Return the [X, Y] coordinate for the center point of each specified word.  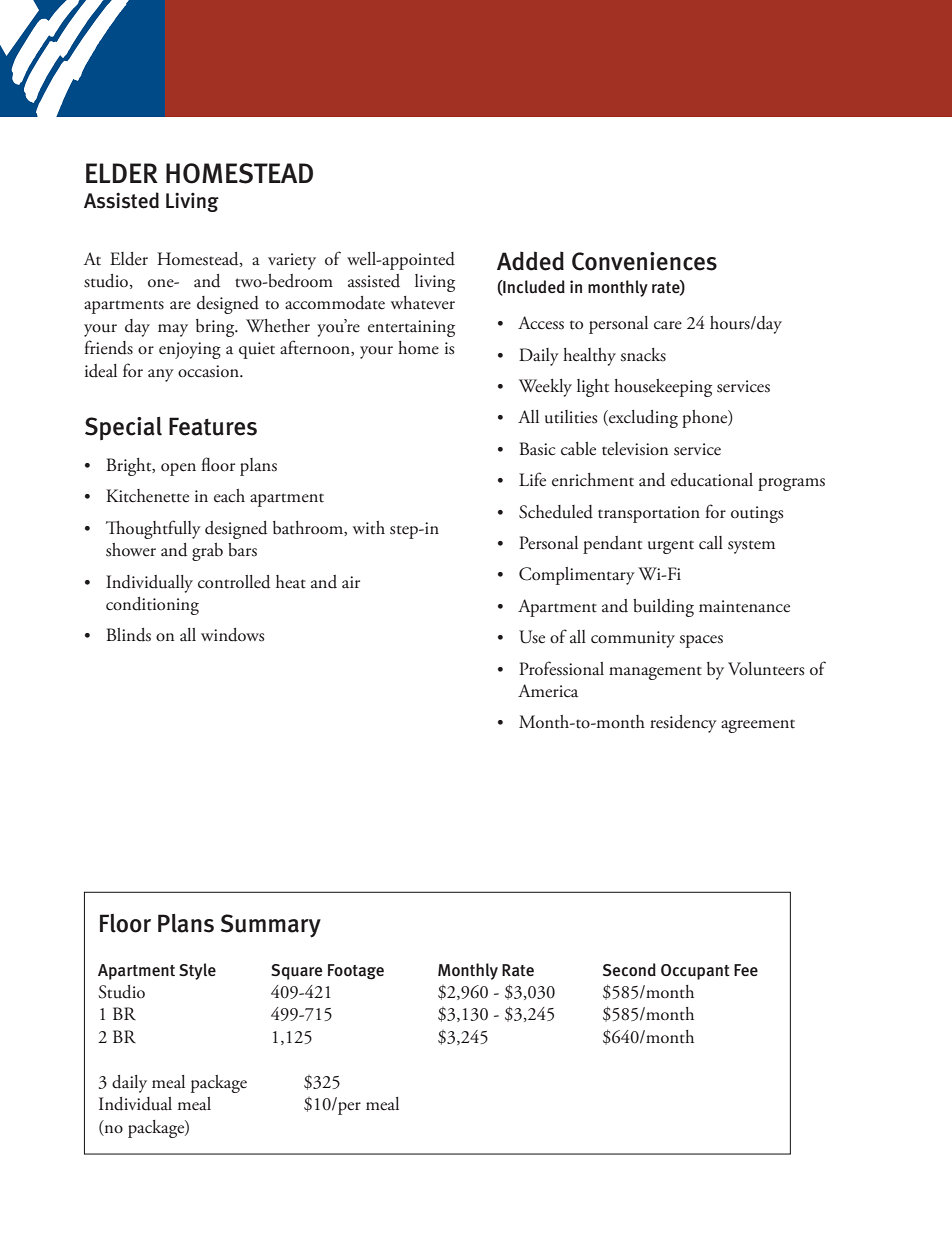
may [173, 330]
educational [712, 480]
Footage [356, 972]
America [548, 691]
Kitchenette [147, 496]
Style [197, 971]
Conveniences [644, 261]
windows [232, 635]
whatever [423, 303]
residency [683, 724]
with [369, 528]
